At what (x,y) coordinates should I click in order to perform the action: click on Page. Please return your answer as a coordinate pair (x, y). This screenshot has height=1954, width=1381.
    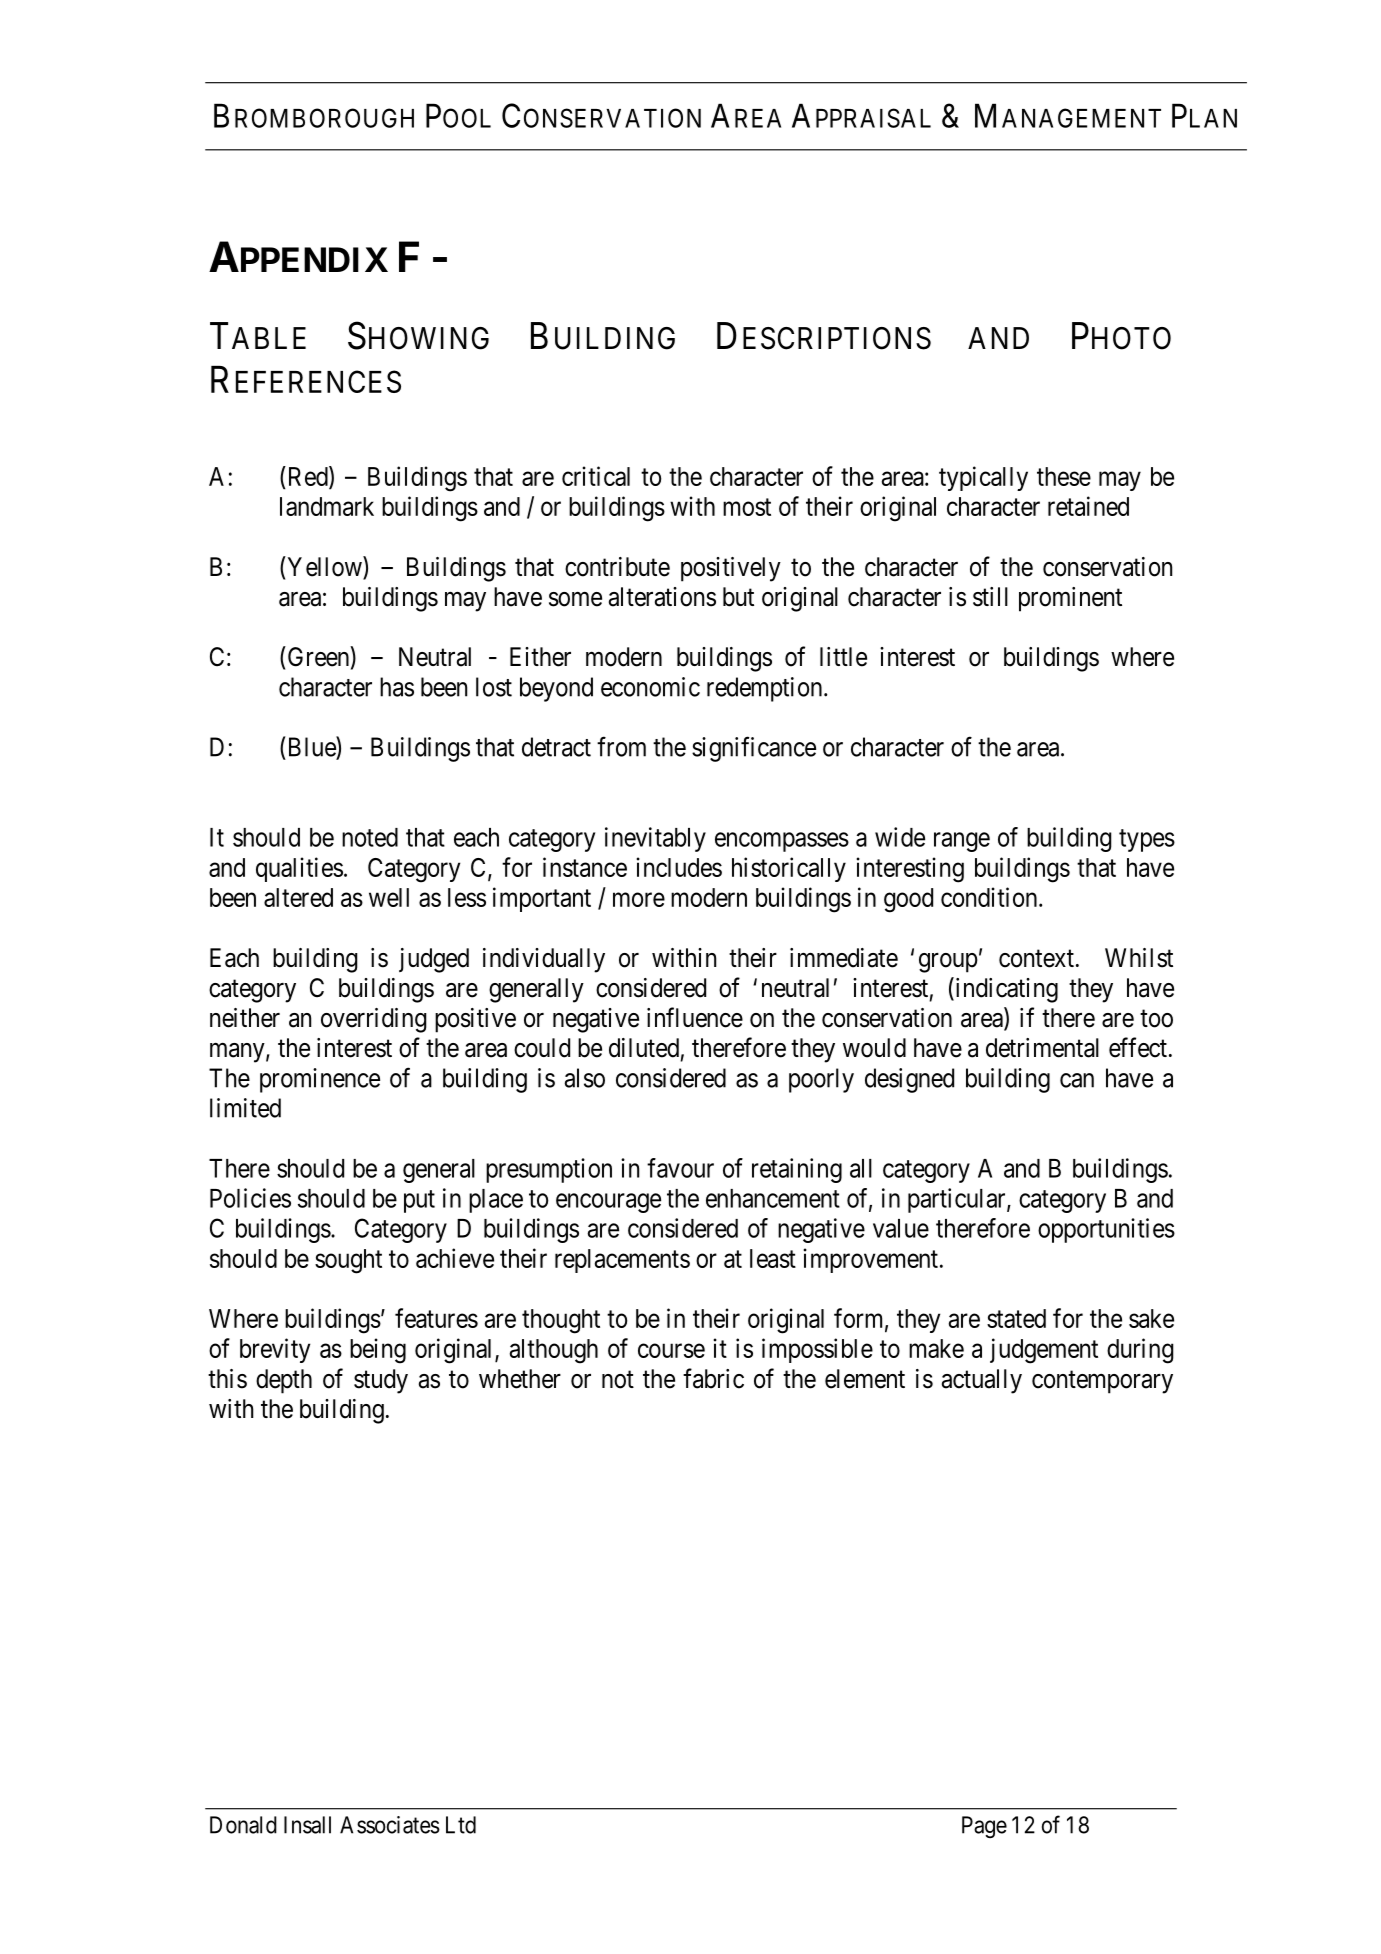
    Looking at the image, I should click on (984, 1827).
